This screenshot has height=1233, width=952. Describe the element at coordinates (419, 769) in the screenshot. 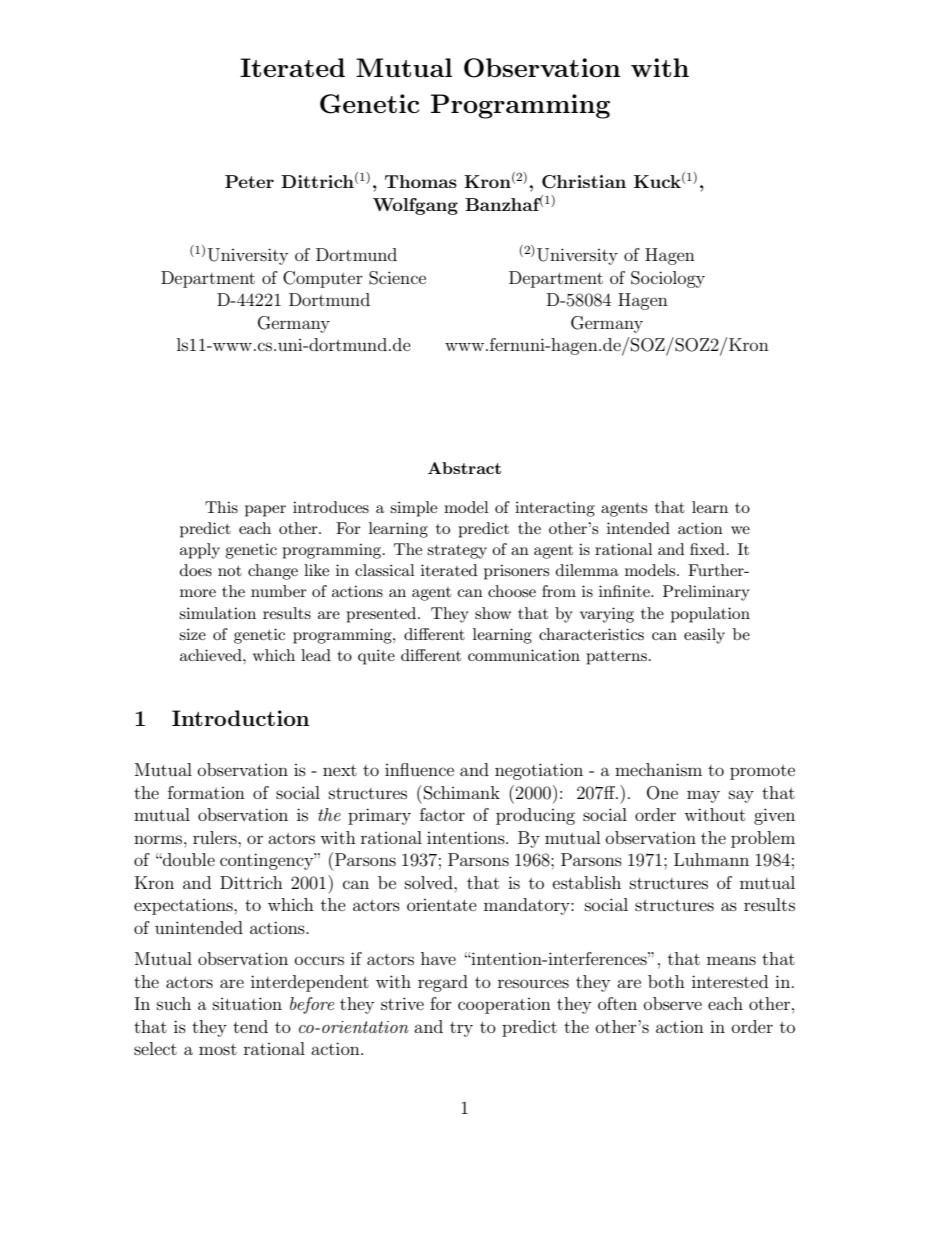

I see `influence` at that location.
